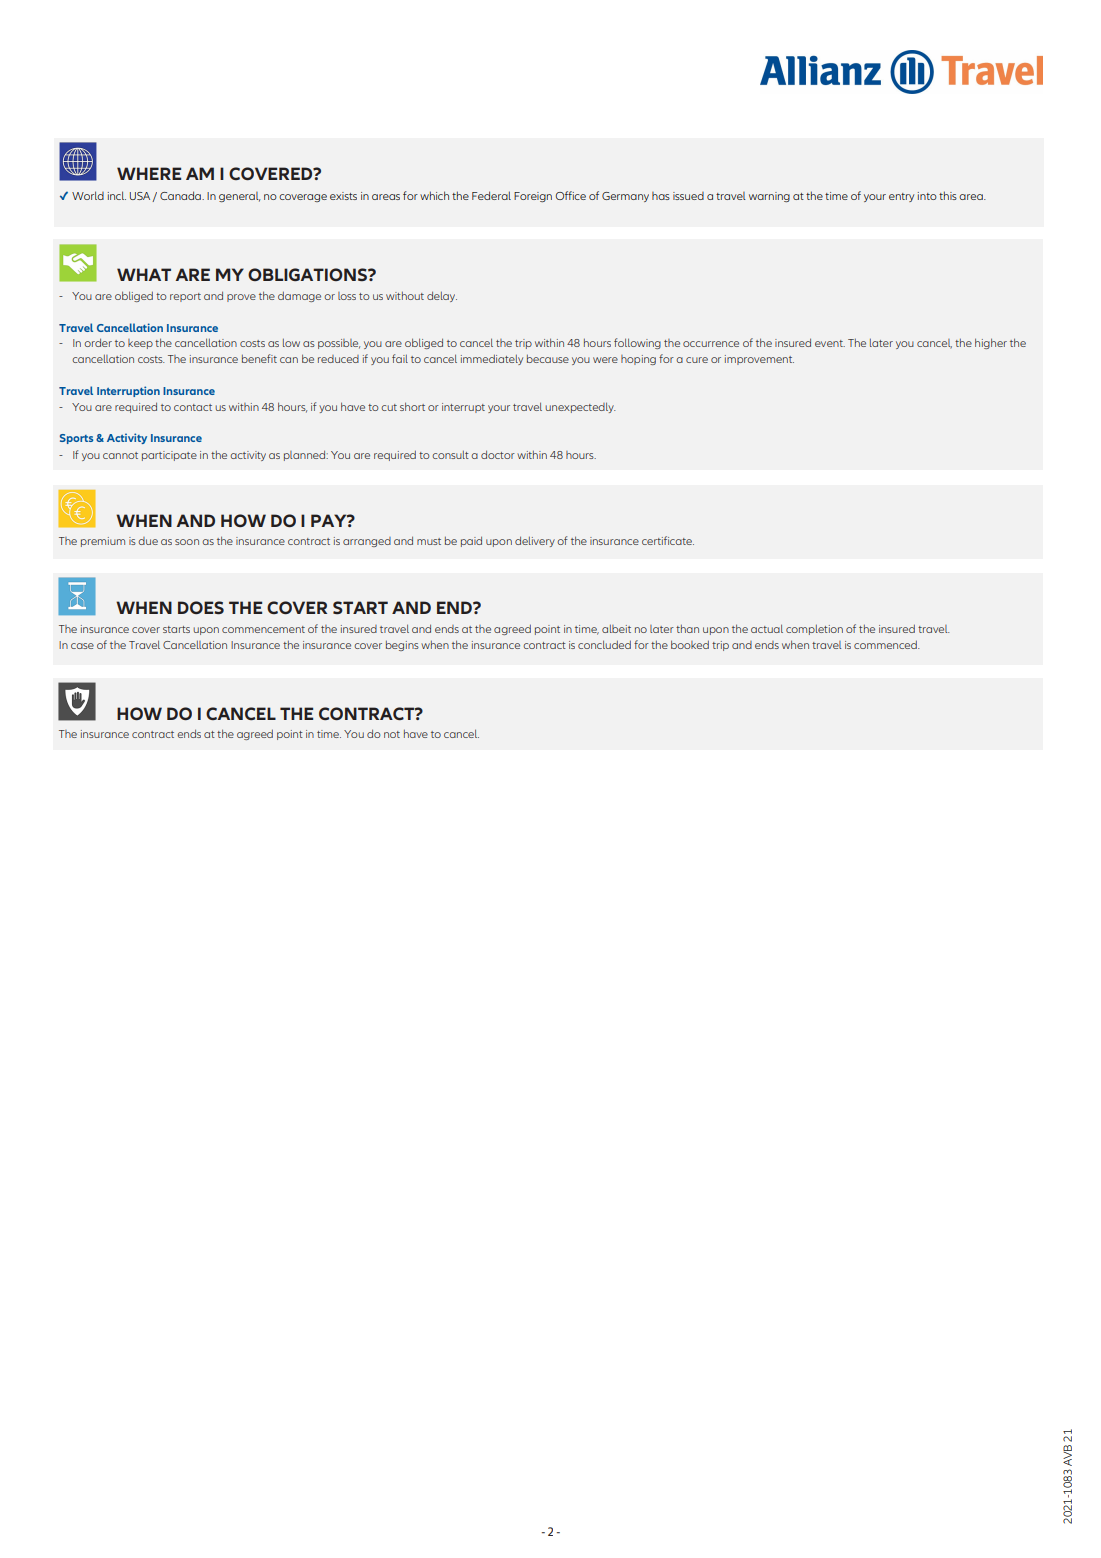 Image resolution: width=1101 pixels, height=1558 pixels. What do you see at coordinates (181, 195) in the screenshot?
I see `Canada` at bounding box center [181, 195].
